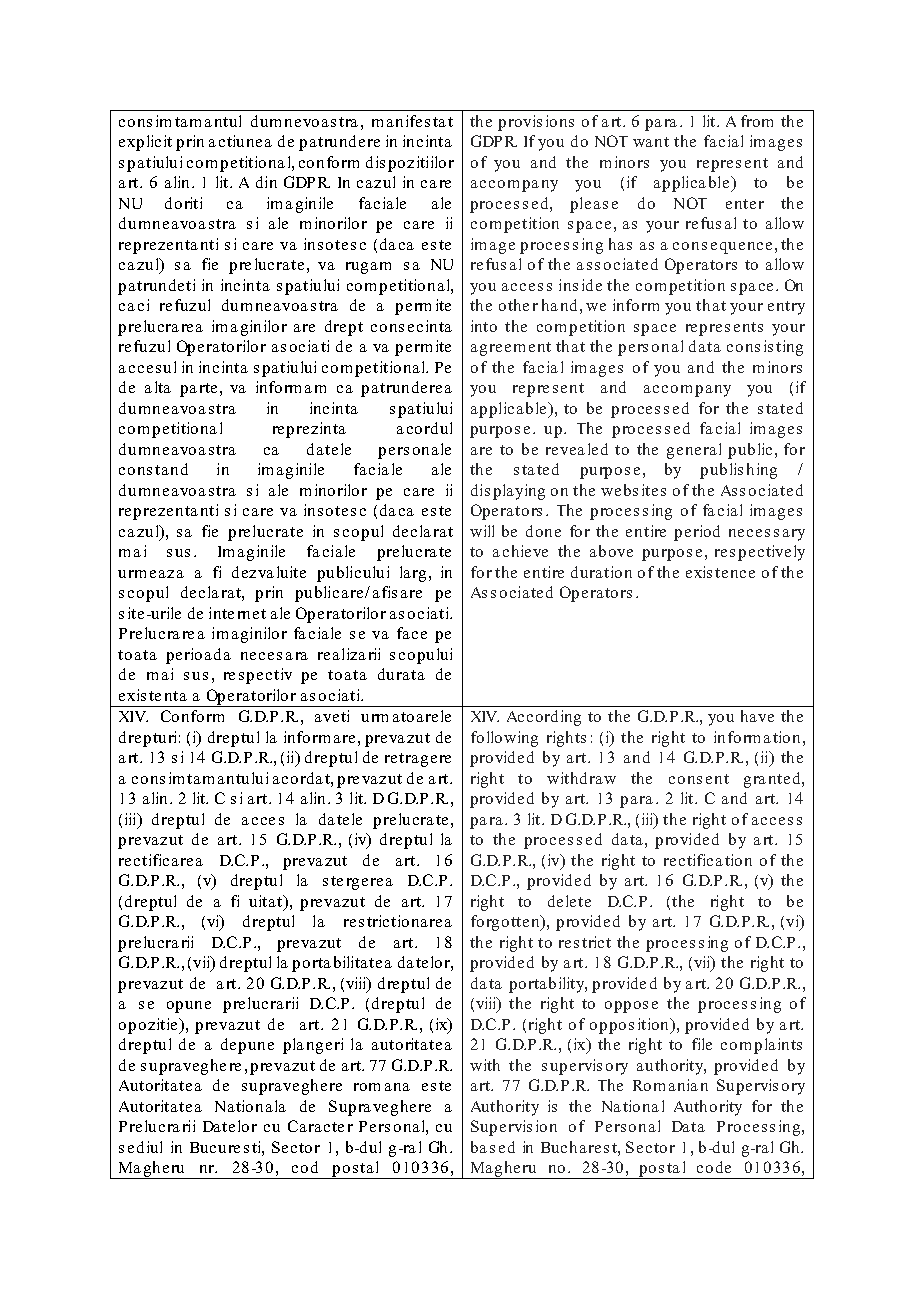 The height and width of the screenshot is (1308, 924). I want to click on code, so click(714, 1167).
